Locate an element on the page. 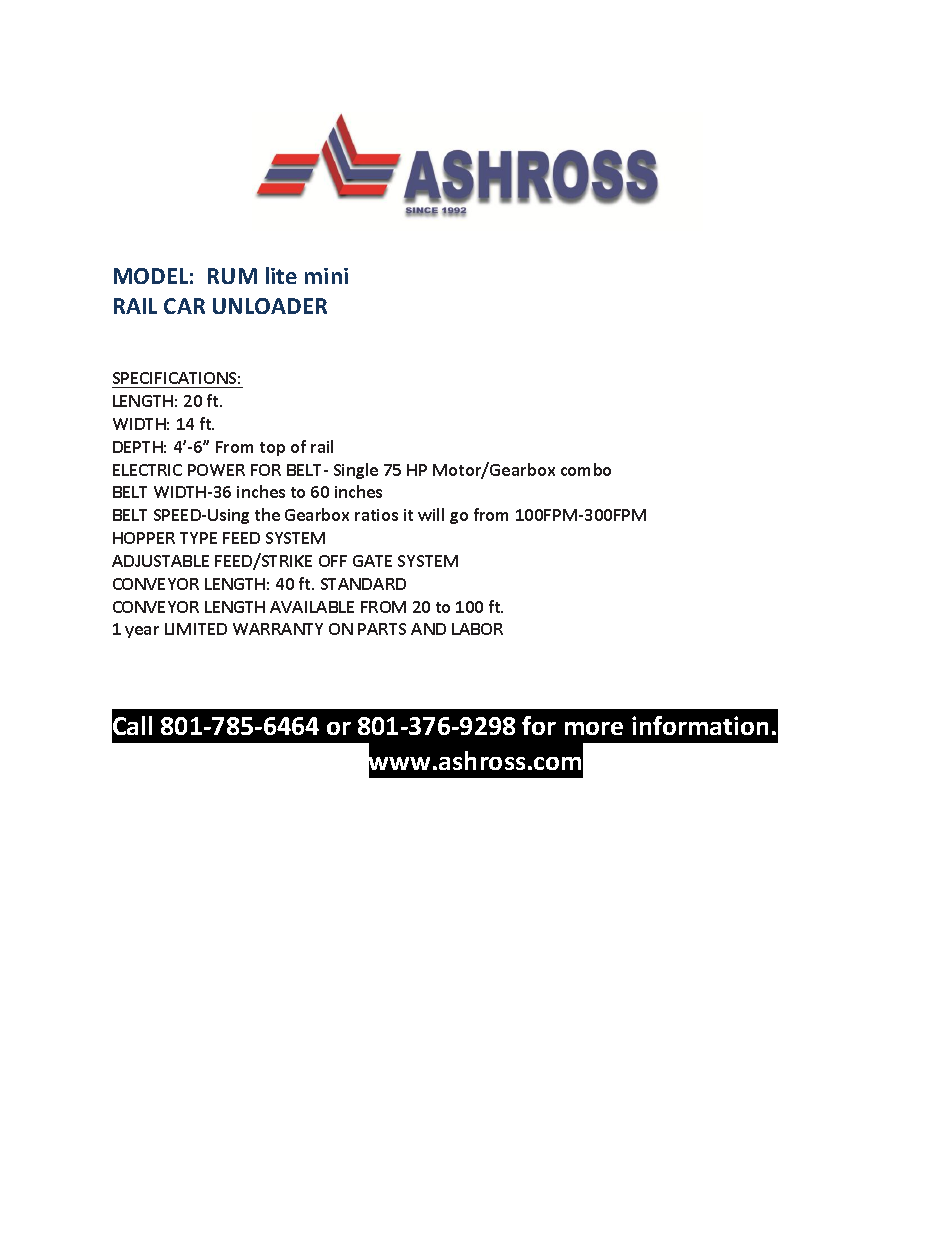 Image resolution: width=952 pixels, height=1233 pixels. will is located at coordinates (431, 514).
